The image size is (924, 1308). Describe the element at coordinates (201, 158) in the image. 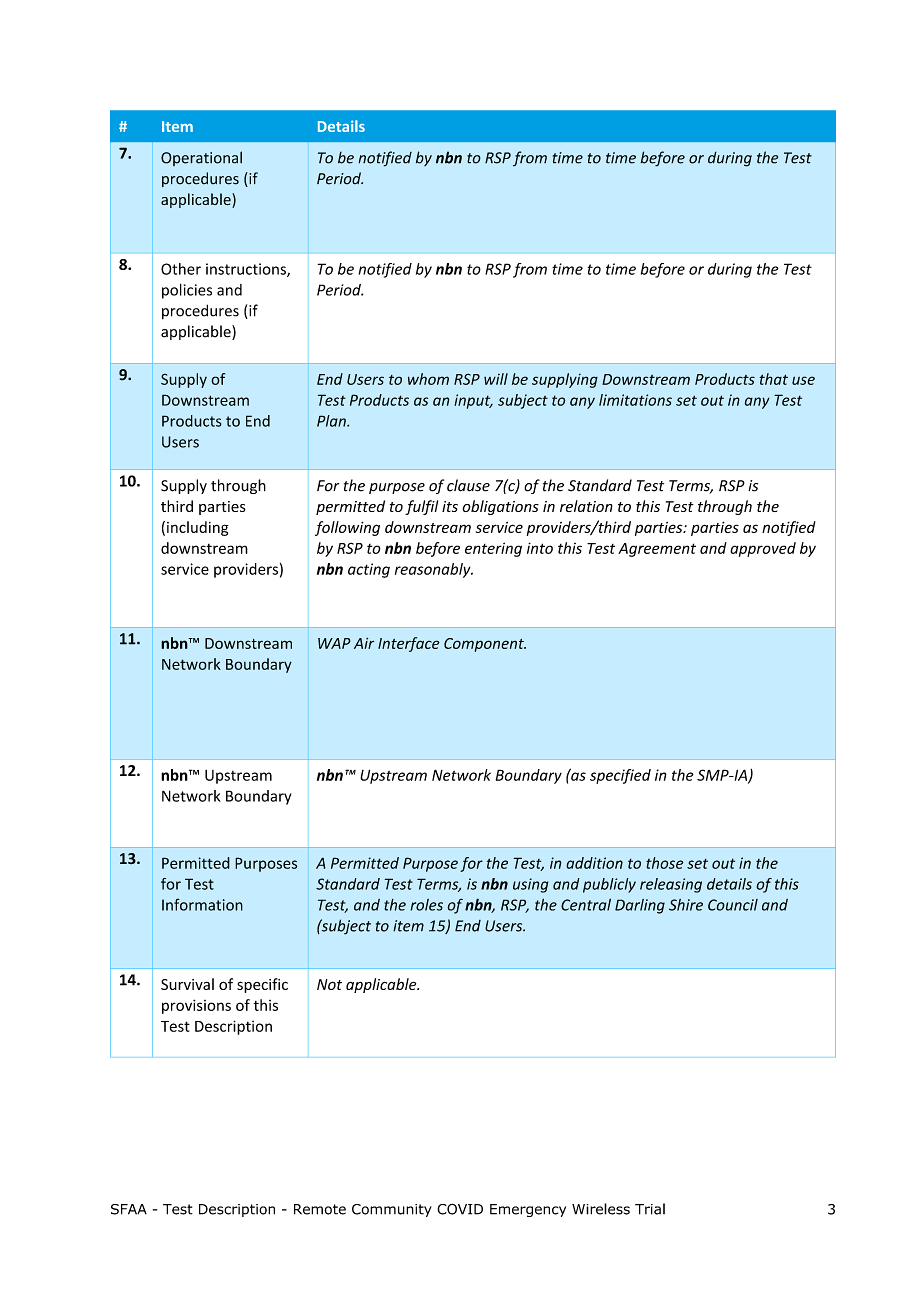

I see `Operational` at that location.
